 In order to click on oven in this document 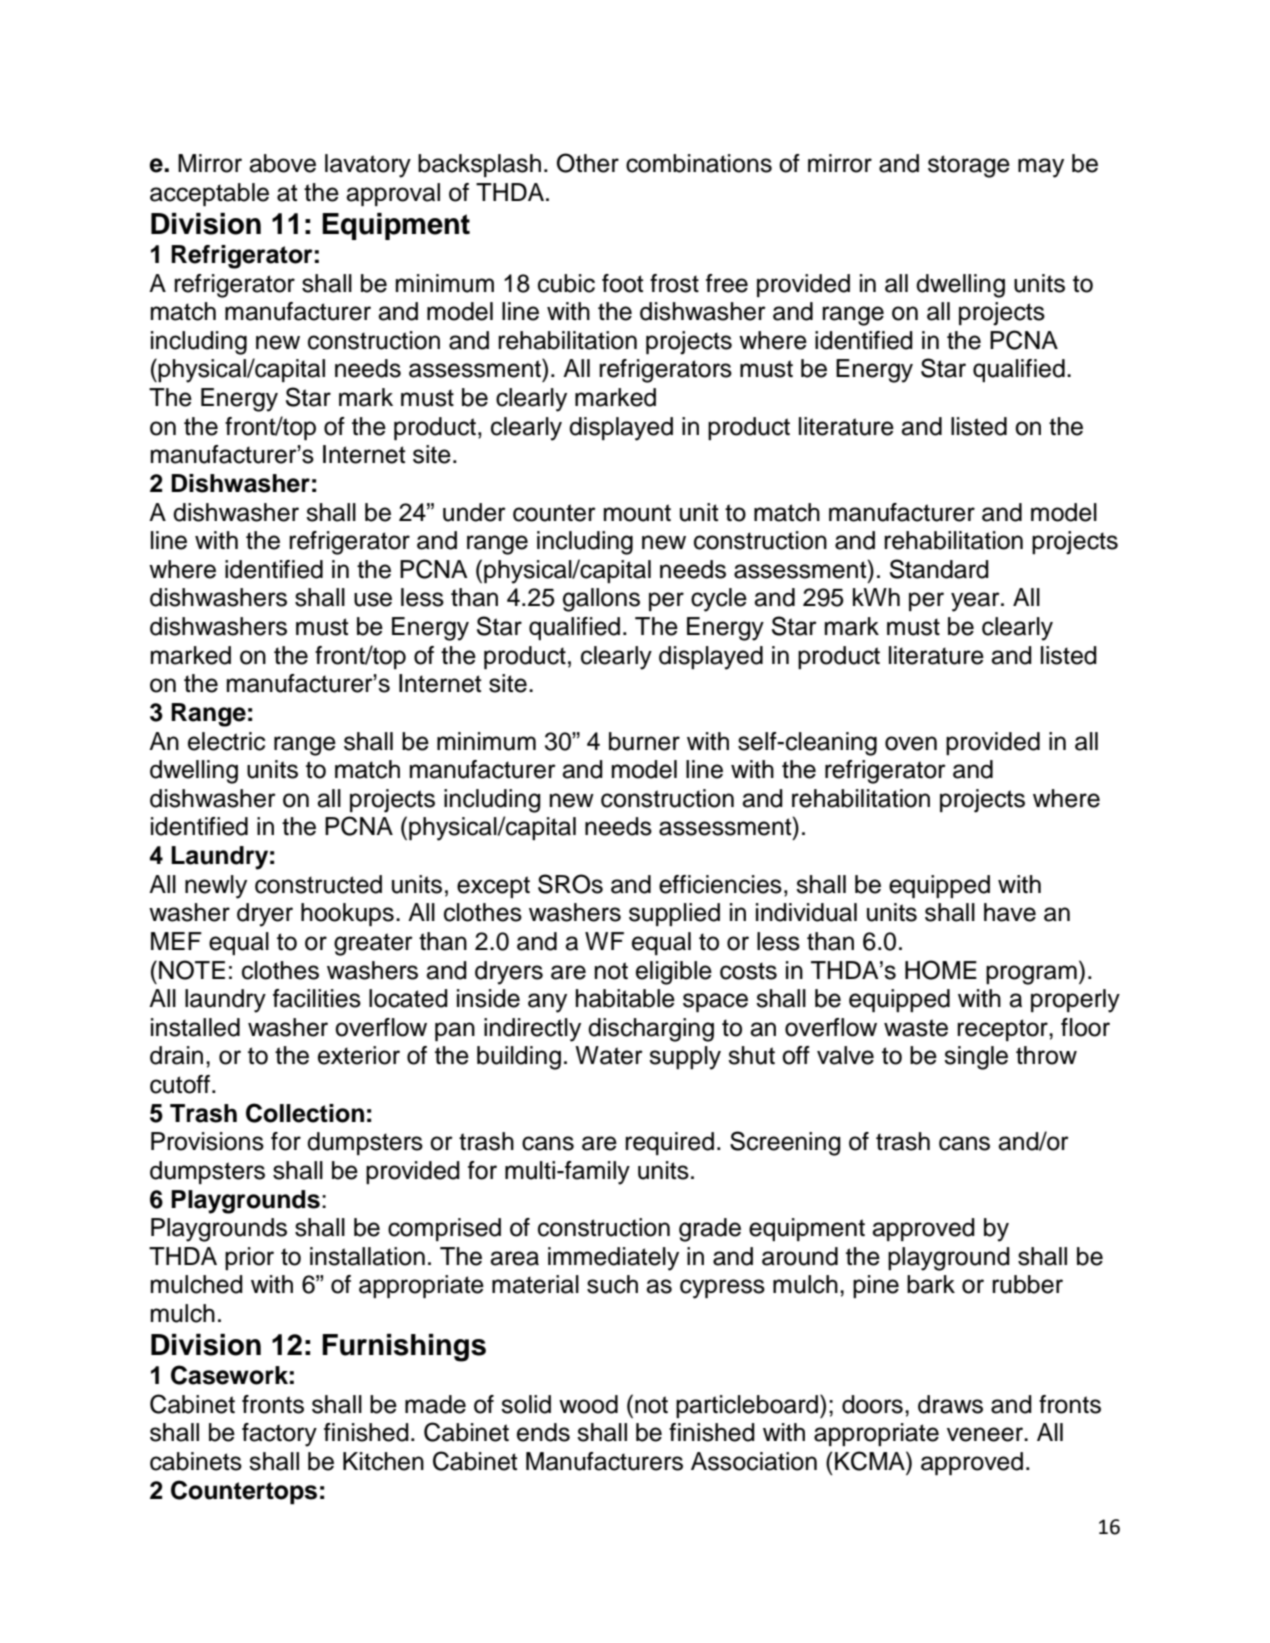, I will do `click(911, 743)`.
